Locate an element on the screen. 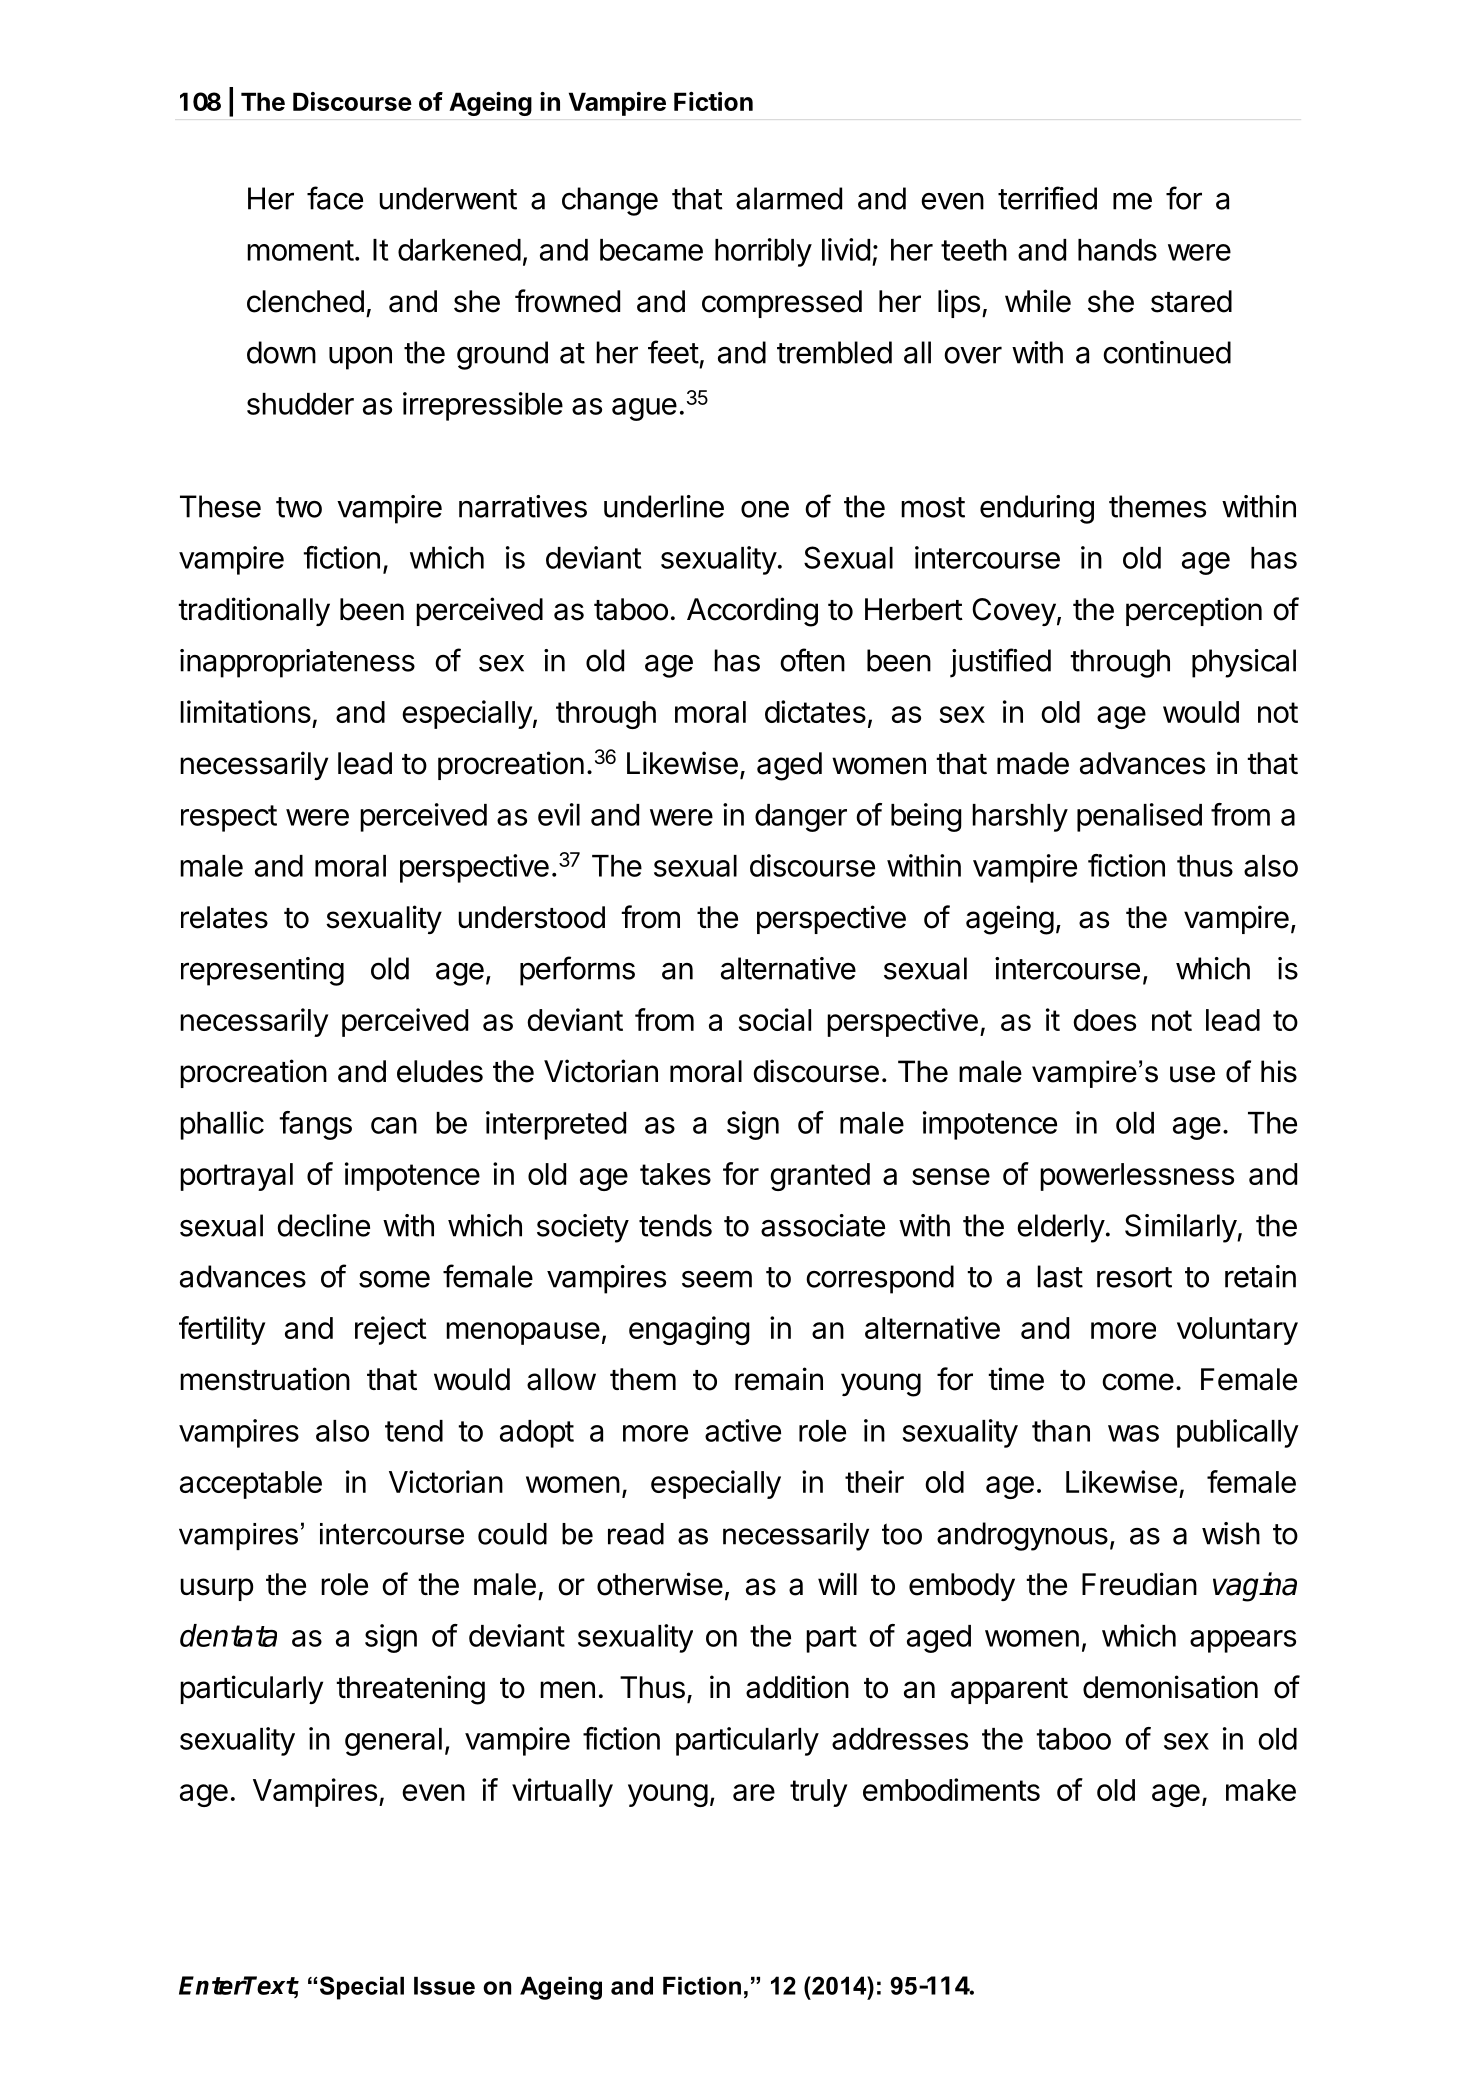  horribly is located at coordinates (763, 252).
